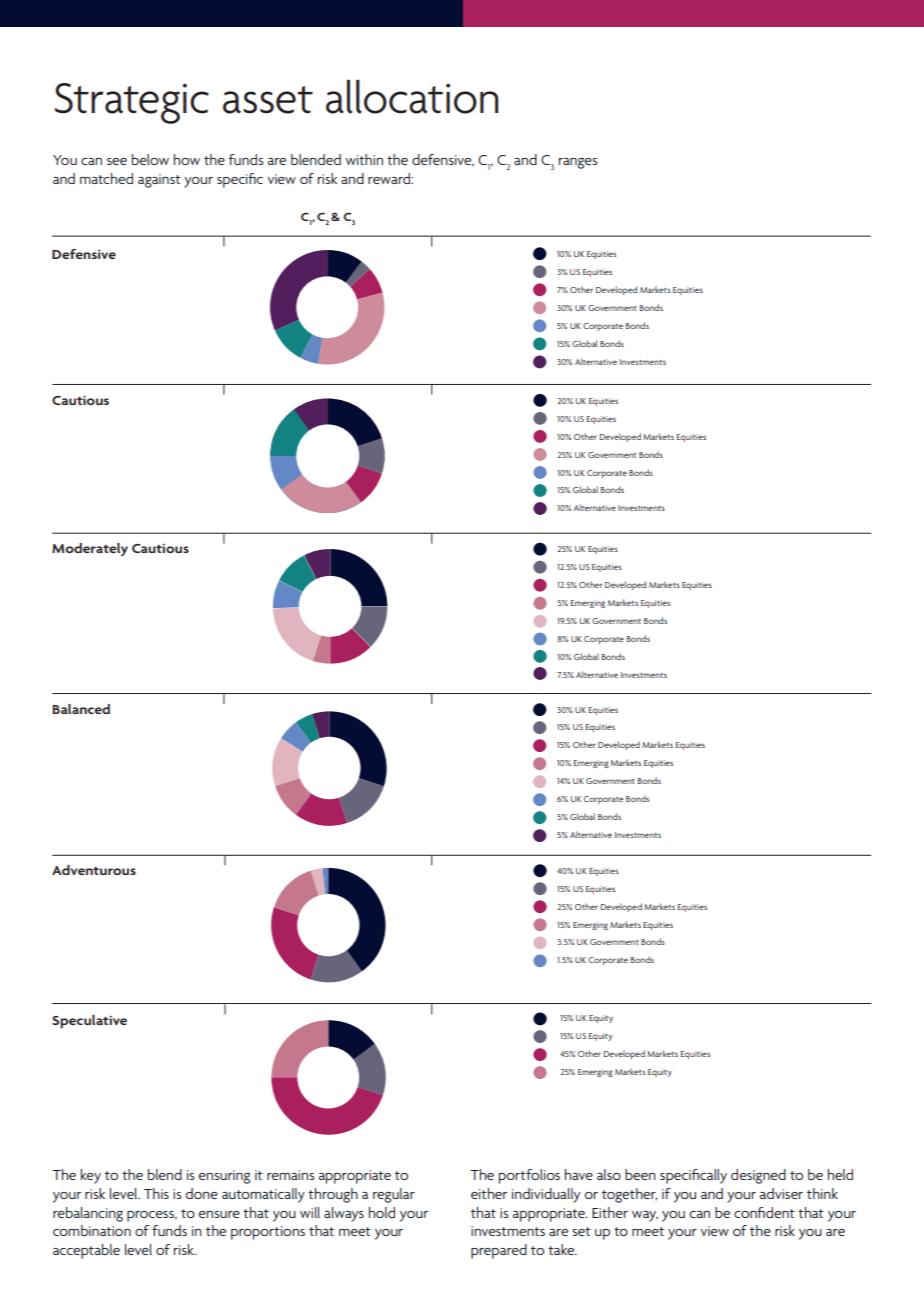 The height and width of the screenshot is (1308, 924). What do you see at coordinates (364, 159) in the screenshot?
I see `within` at bounding box center [364, 159].
